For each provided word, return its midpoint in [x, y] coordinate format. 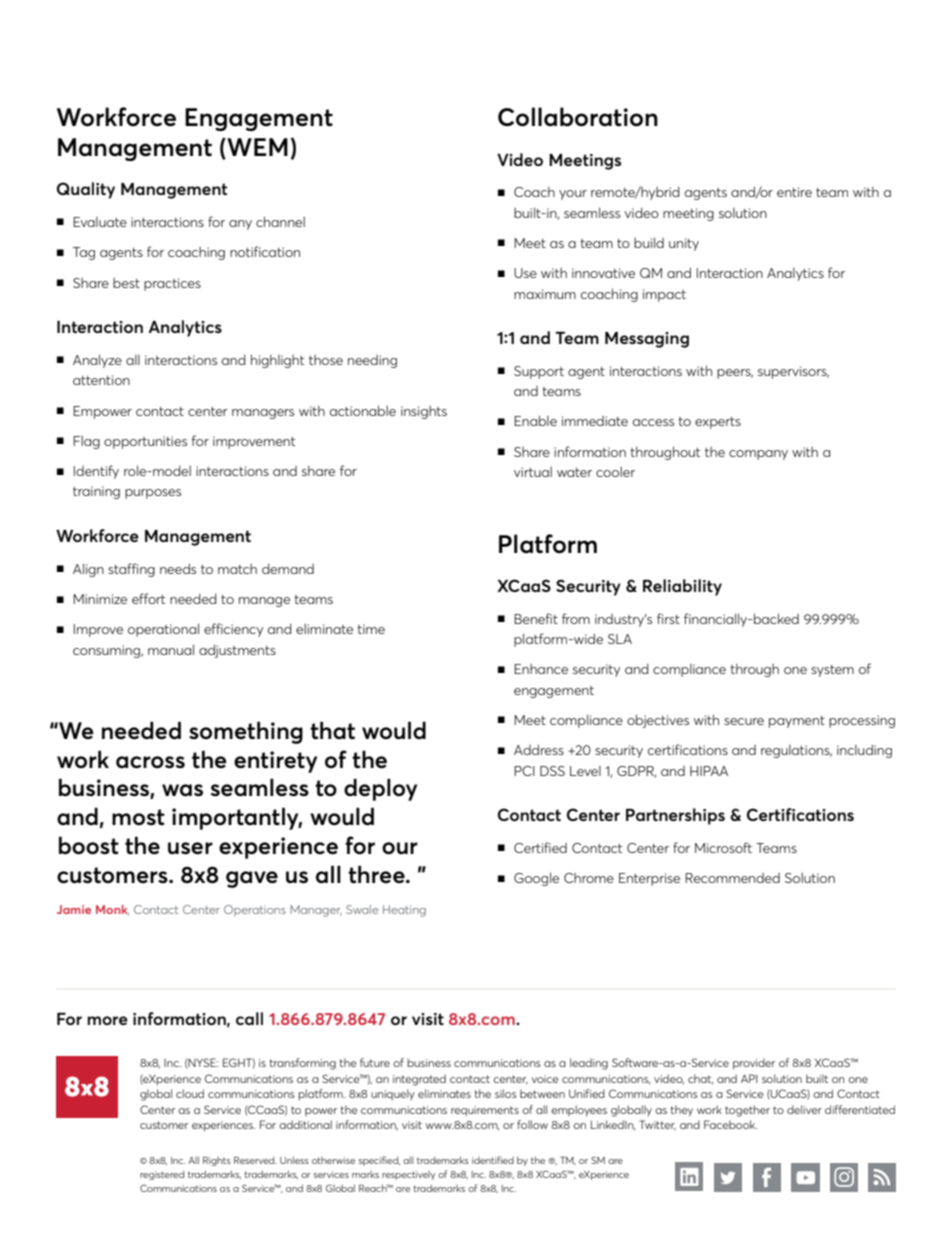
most [138, 817]
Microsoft [723, 847]
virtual [533, 472]
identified [493, 1160]
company [758, 455]
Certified [540, 847]
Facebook [730, 1124]
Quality [86, 190]
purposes [153, 494]
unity [684, 244]
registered [162, 1175]
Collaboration [578, 117]
